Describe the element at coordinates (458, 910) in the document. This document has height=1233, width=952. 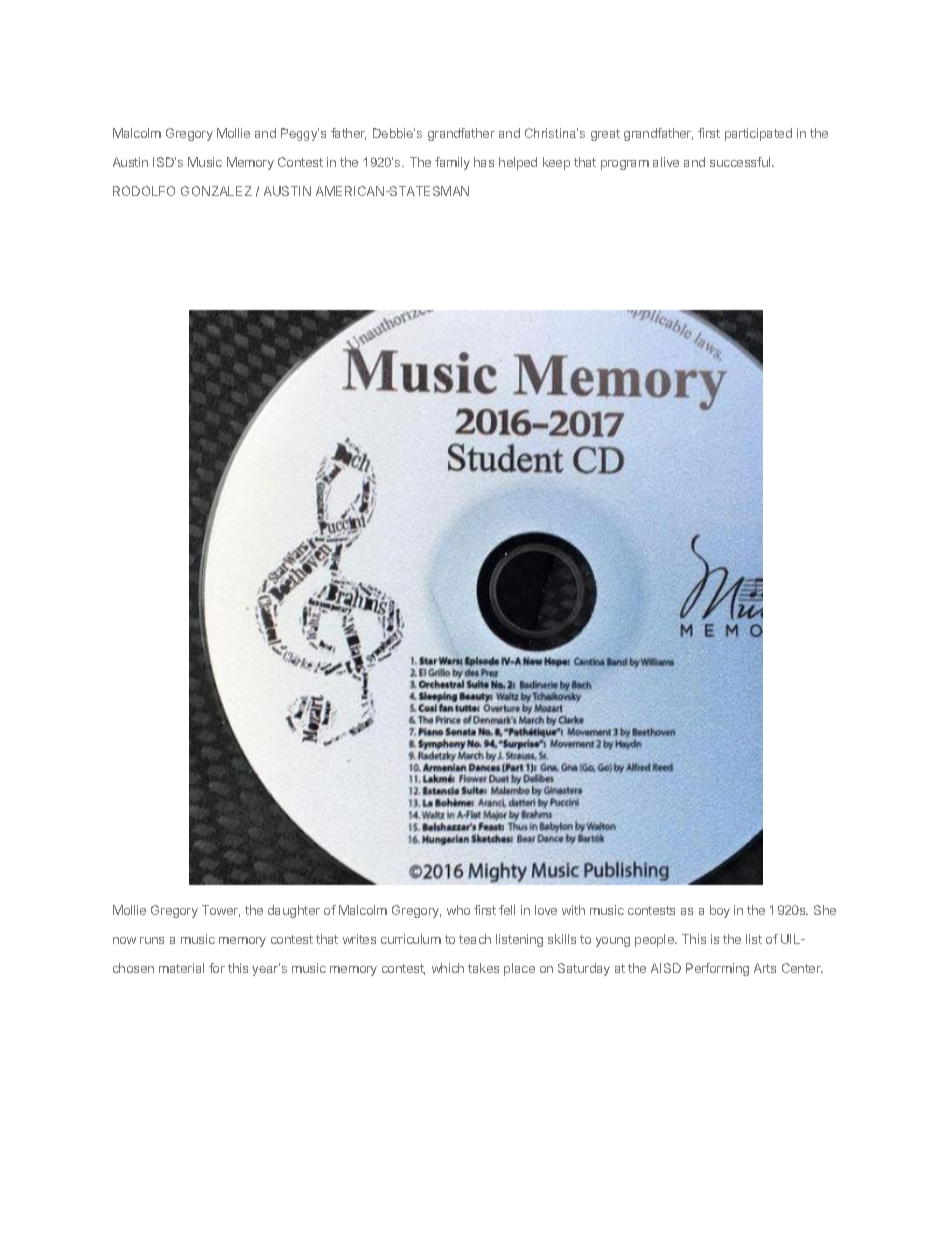
I see `who` at that location.
